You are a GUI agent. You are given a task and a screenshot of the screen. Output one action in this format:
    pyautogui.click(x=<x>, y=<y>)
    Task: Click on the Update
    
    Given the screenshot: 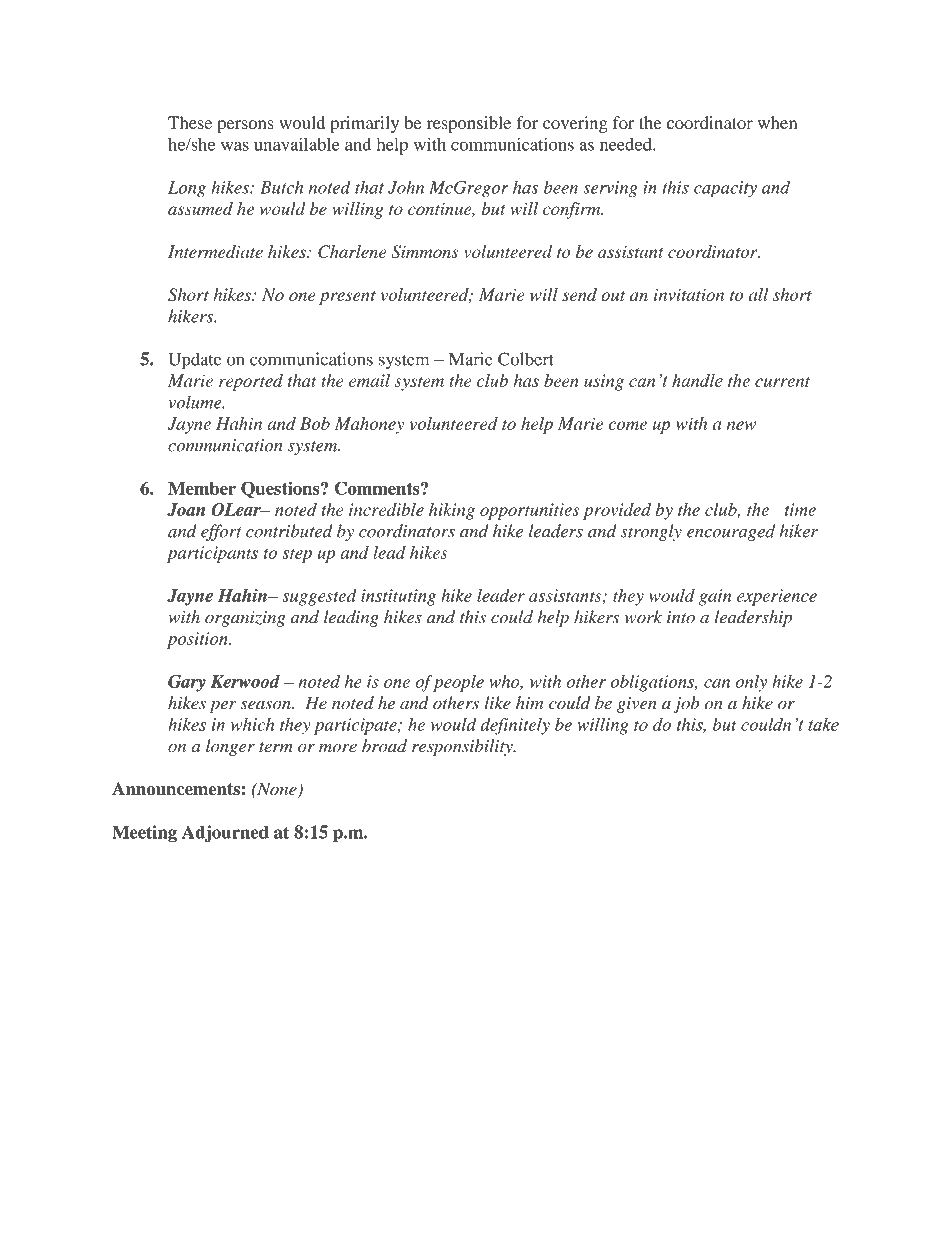 What is the action you would take?
    pyautogui.click(x=195, y=361)
